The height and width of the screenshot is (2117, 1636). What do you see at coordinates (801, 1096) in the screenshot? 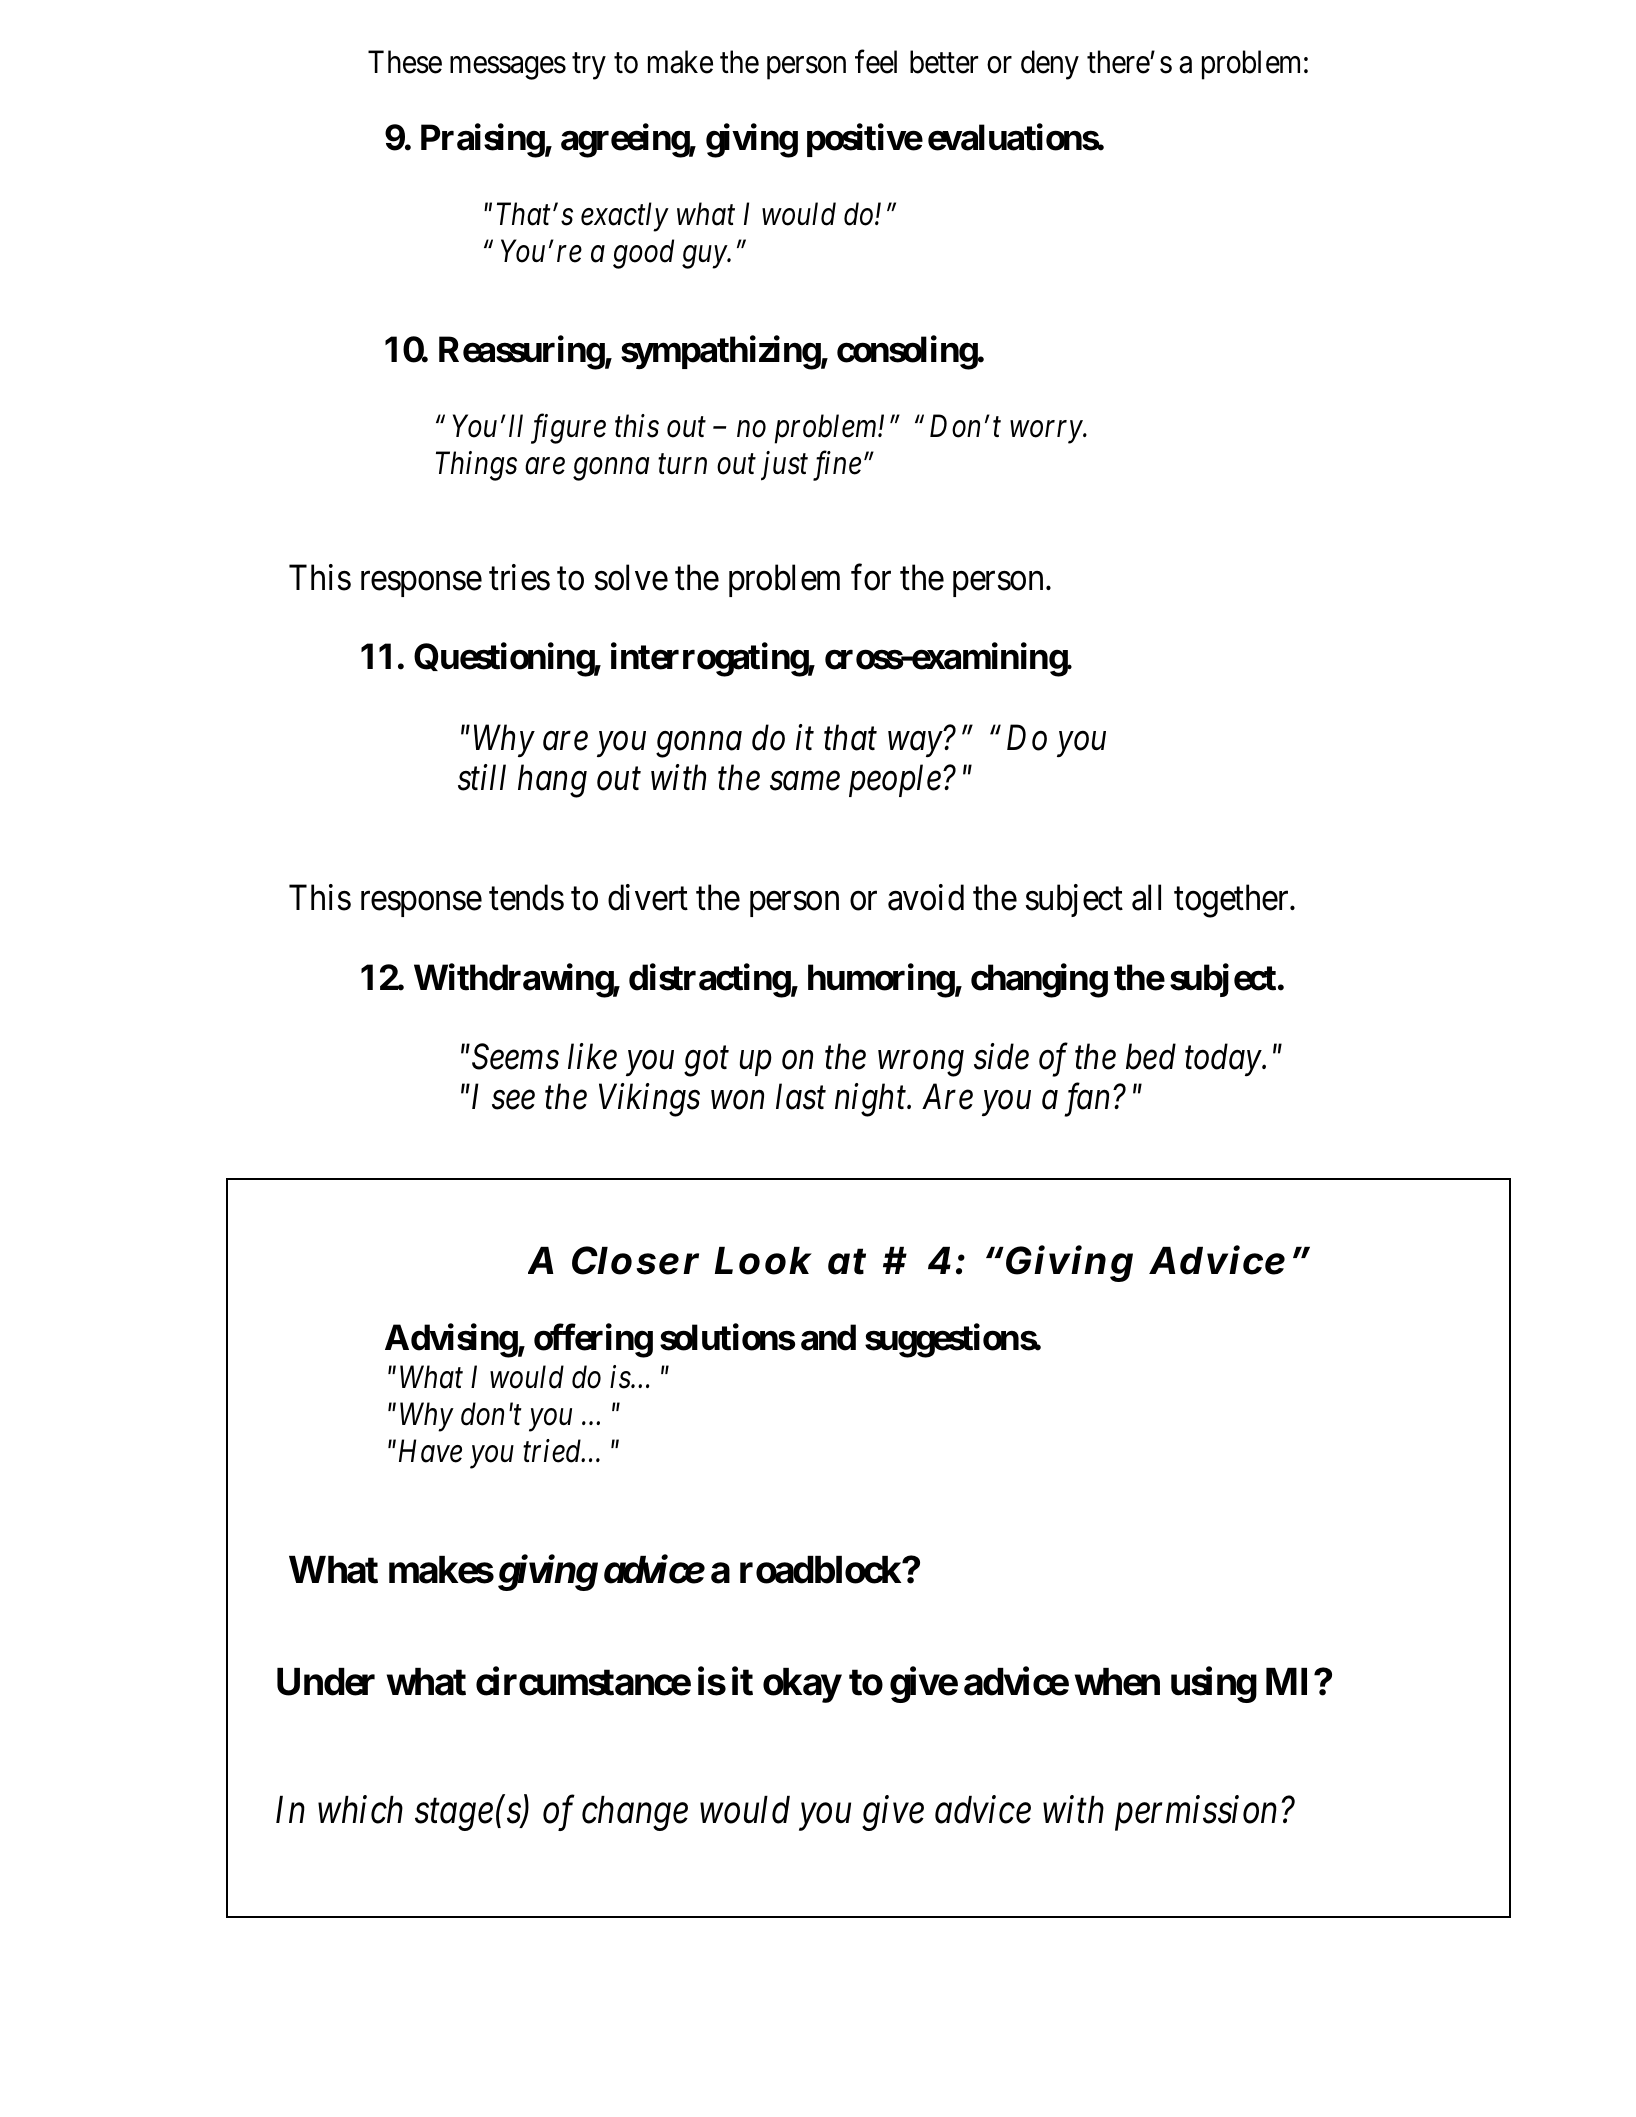
I see `last` at bounding box center [801, 1096].
